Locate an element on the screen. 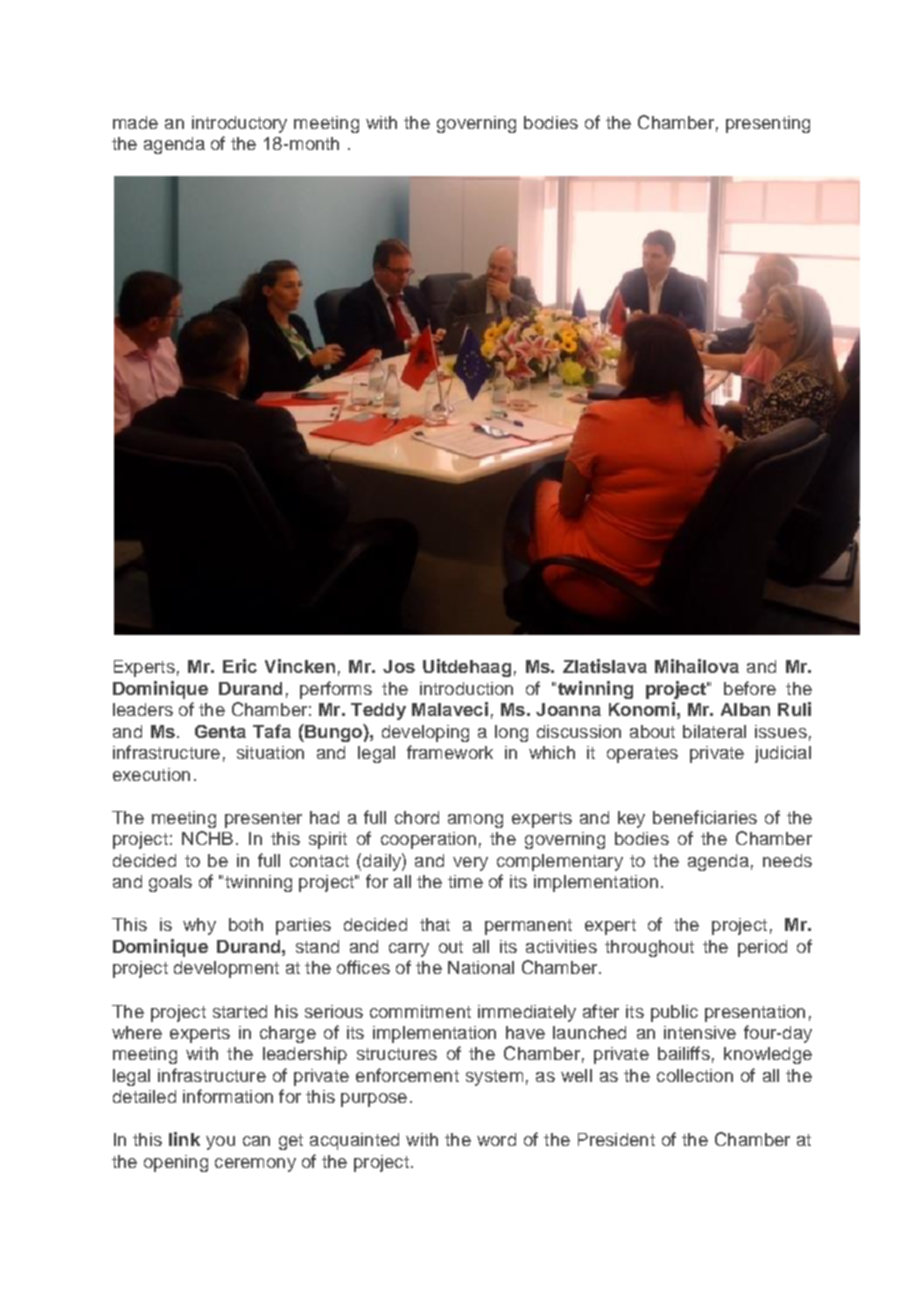 The height and width of the screenshot is (1308, 924). you is located at coordinates (220, 1143).
